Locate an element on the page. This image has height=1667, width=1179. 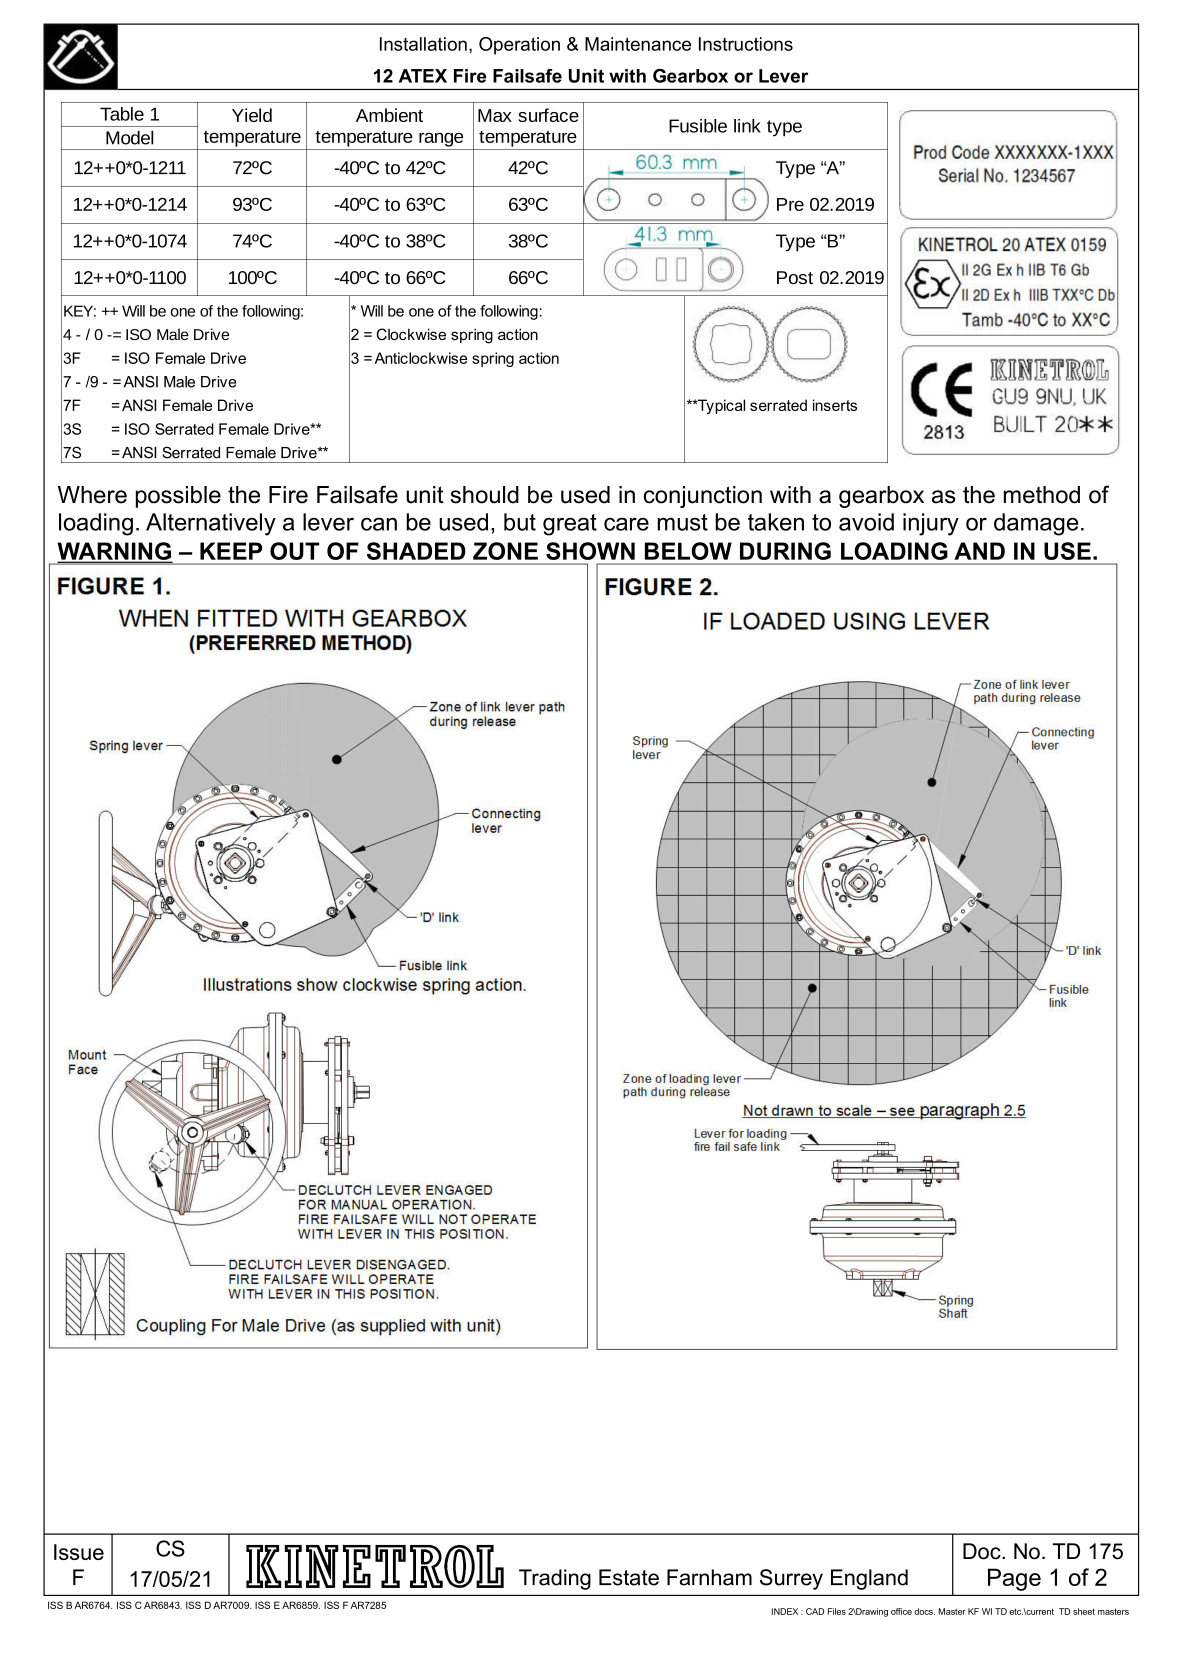
Page is located at coordinates (1014, 1579).
